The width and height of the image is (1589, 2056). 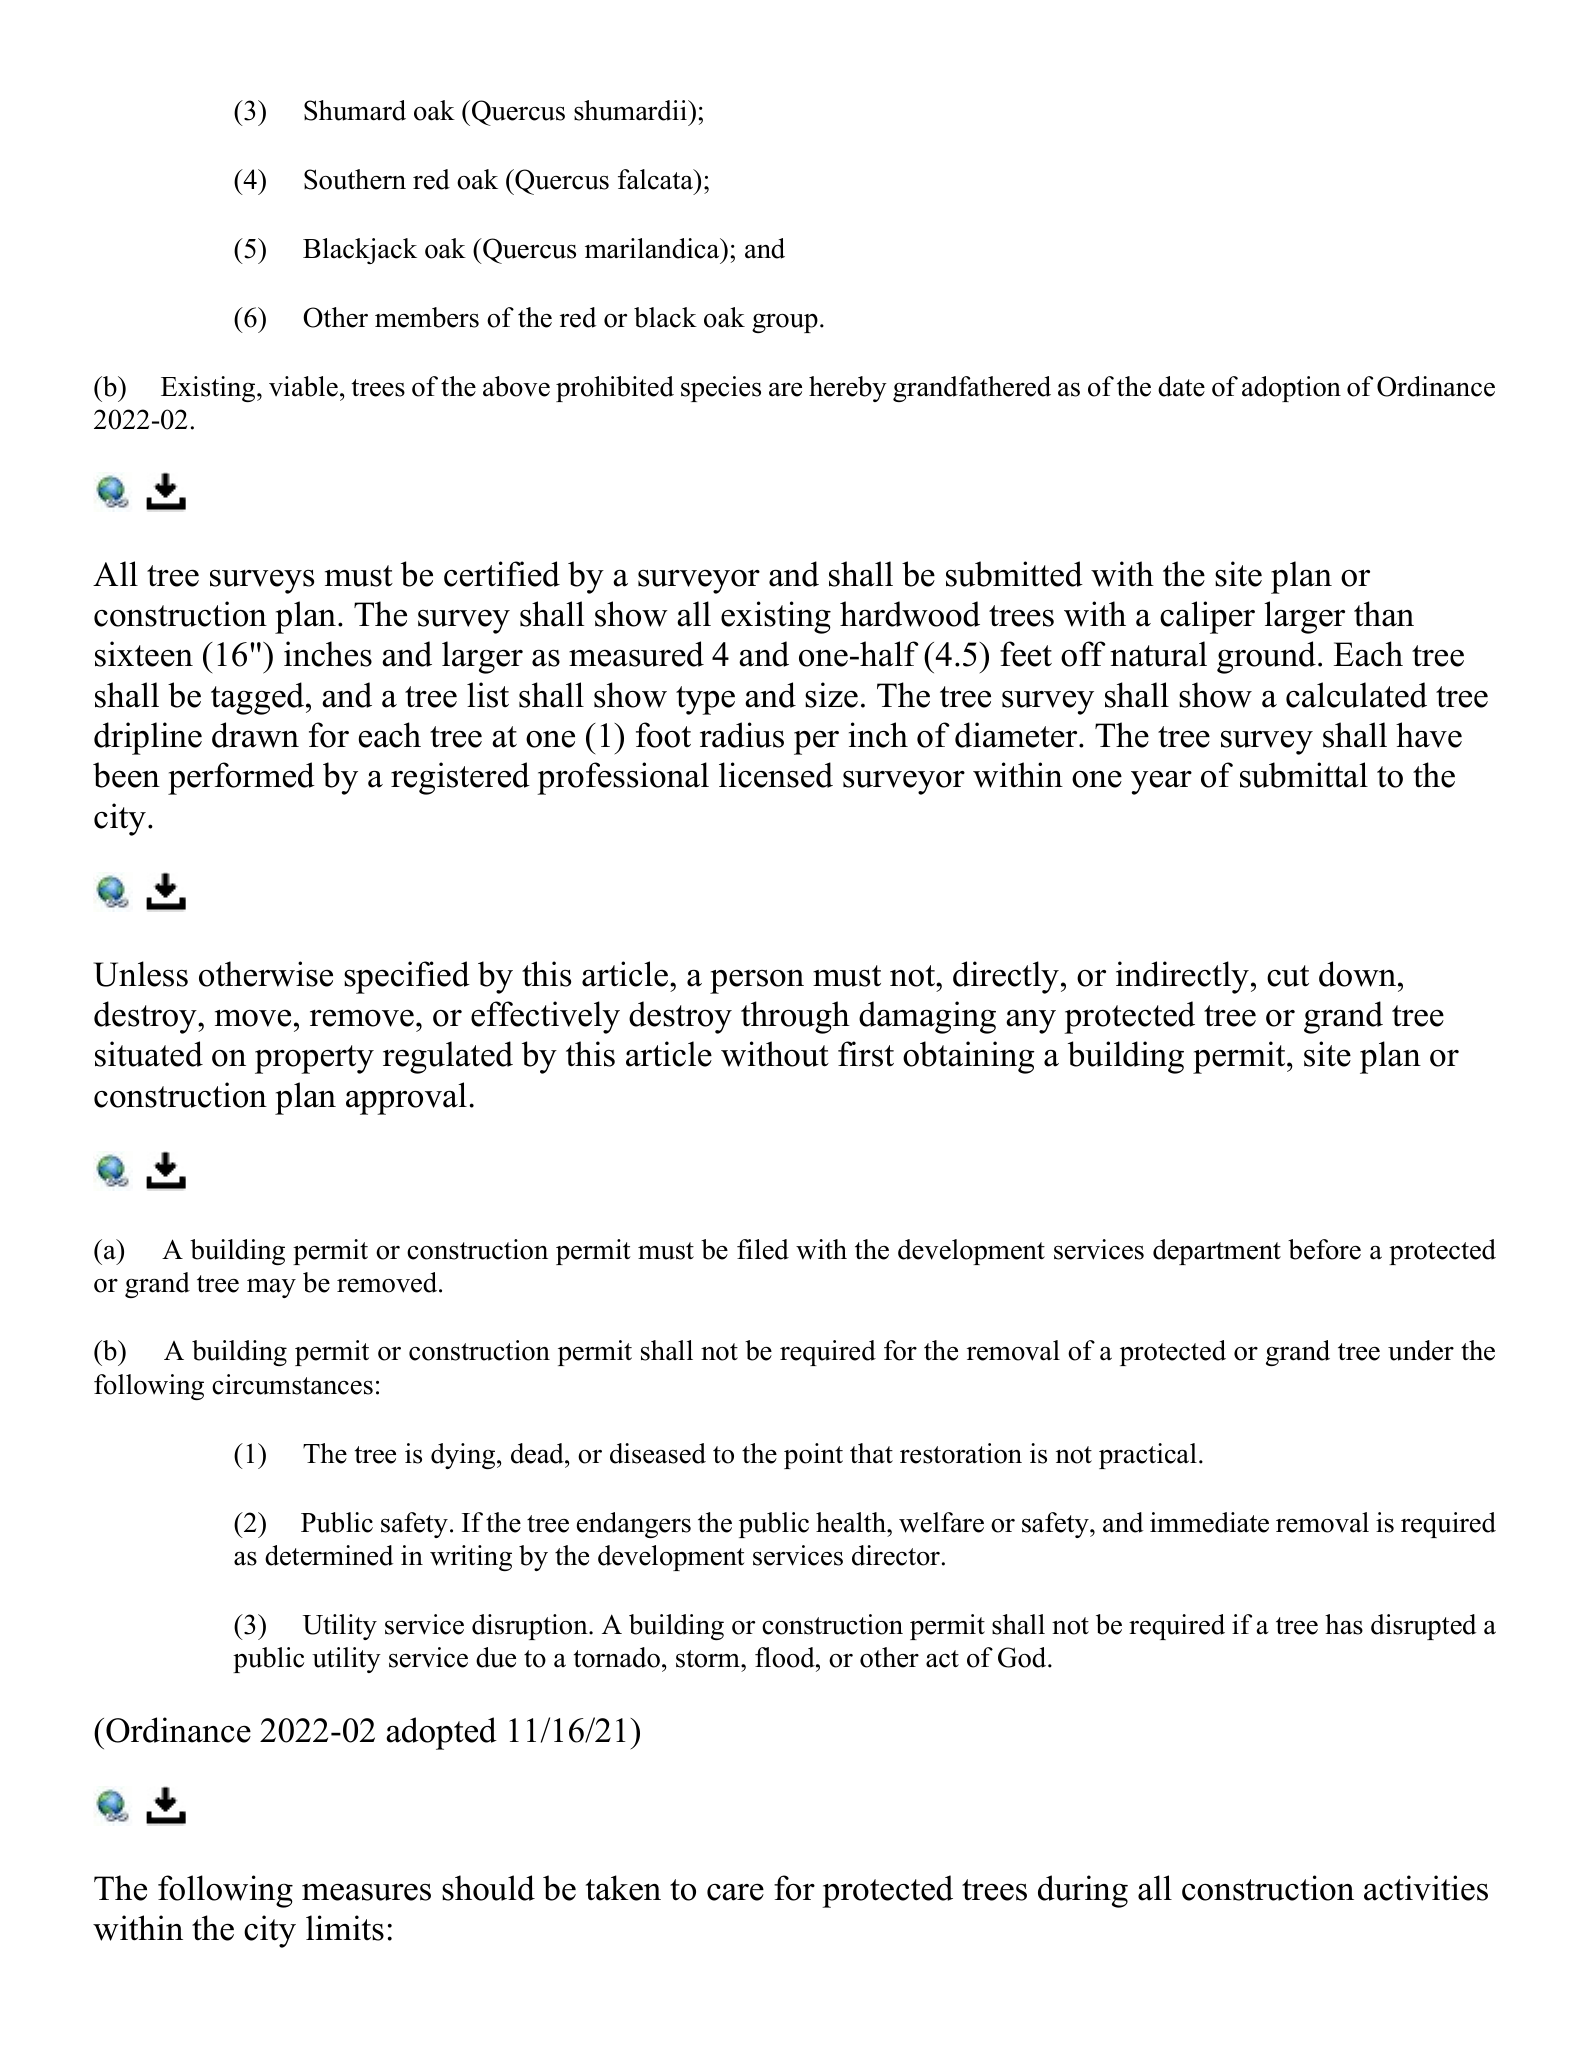 What do you see at coordinates (785, 323) in the image?
I see `group` at bounding box center [785, 323].
